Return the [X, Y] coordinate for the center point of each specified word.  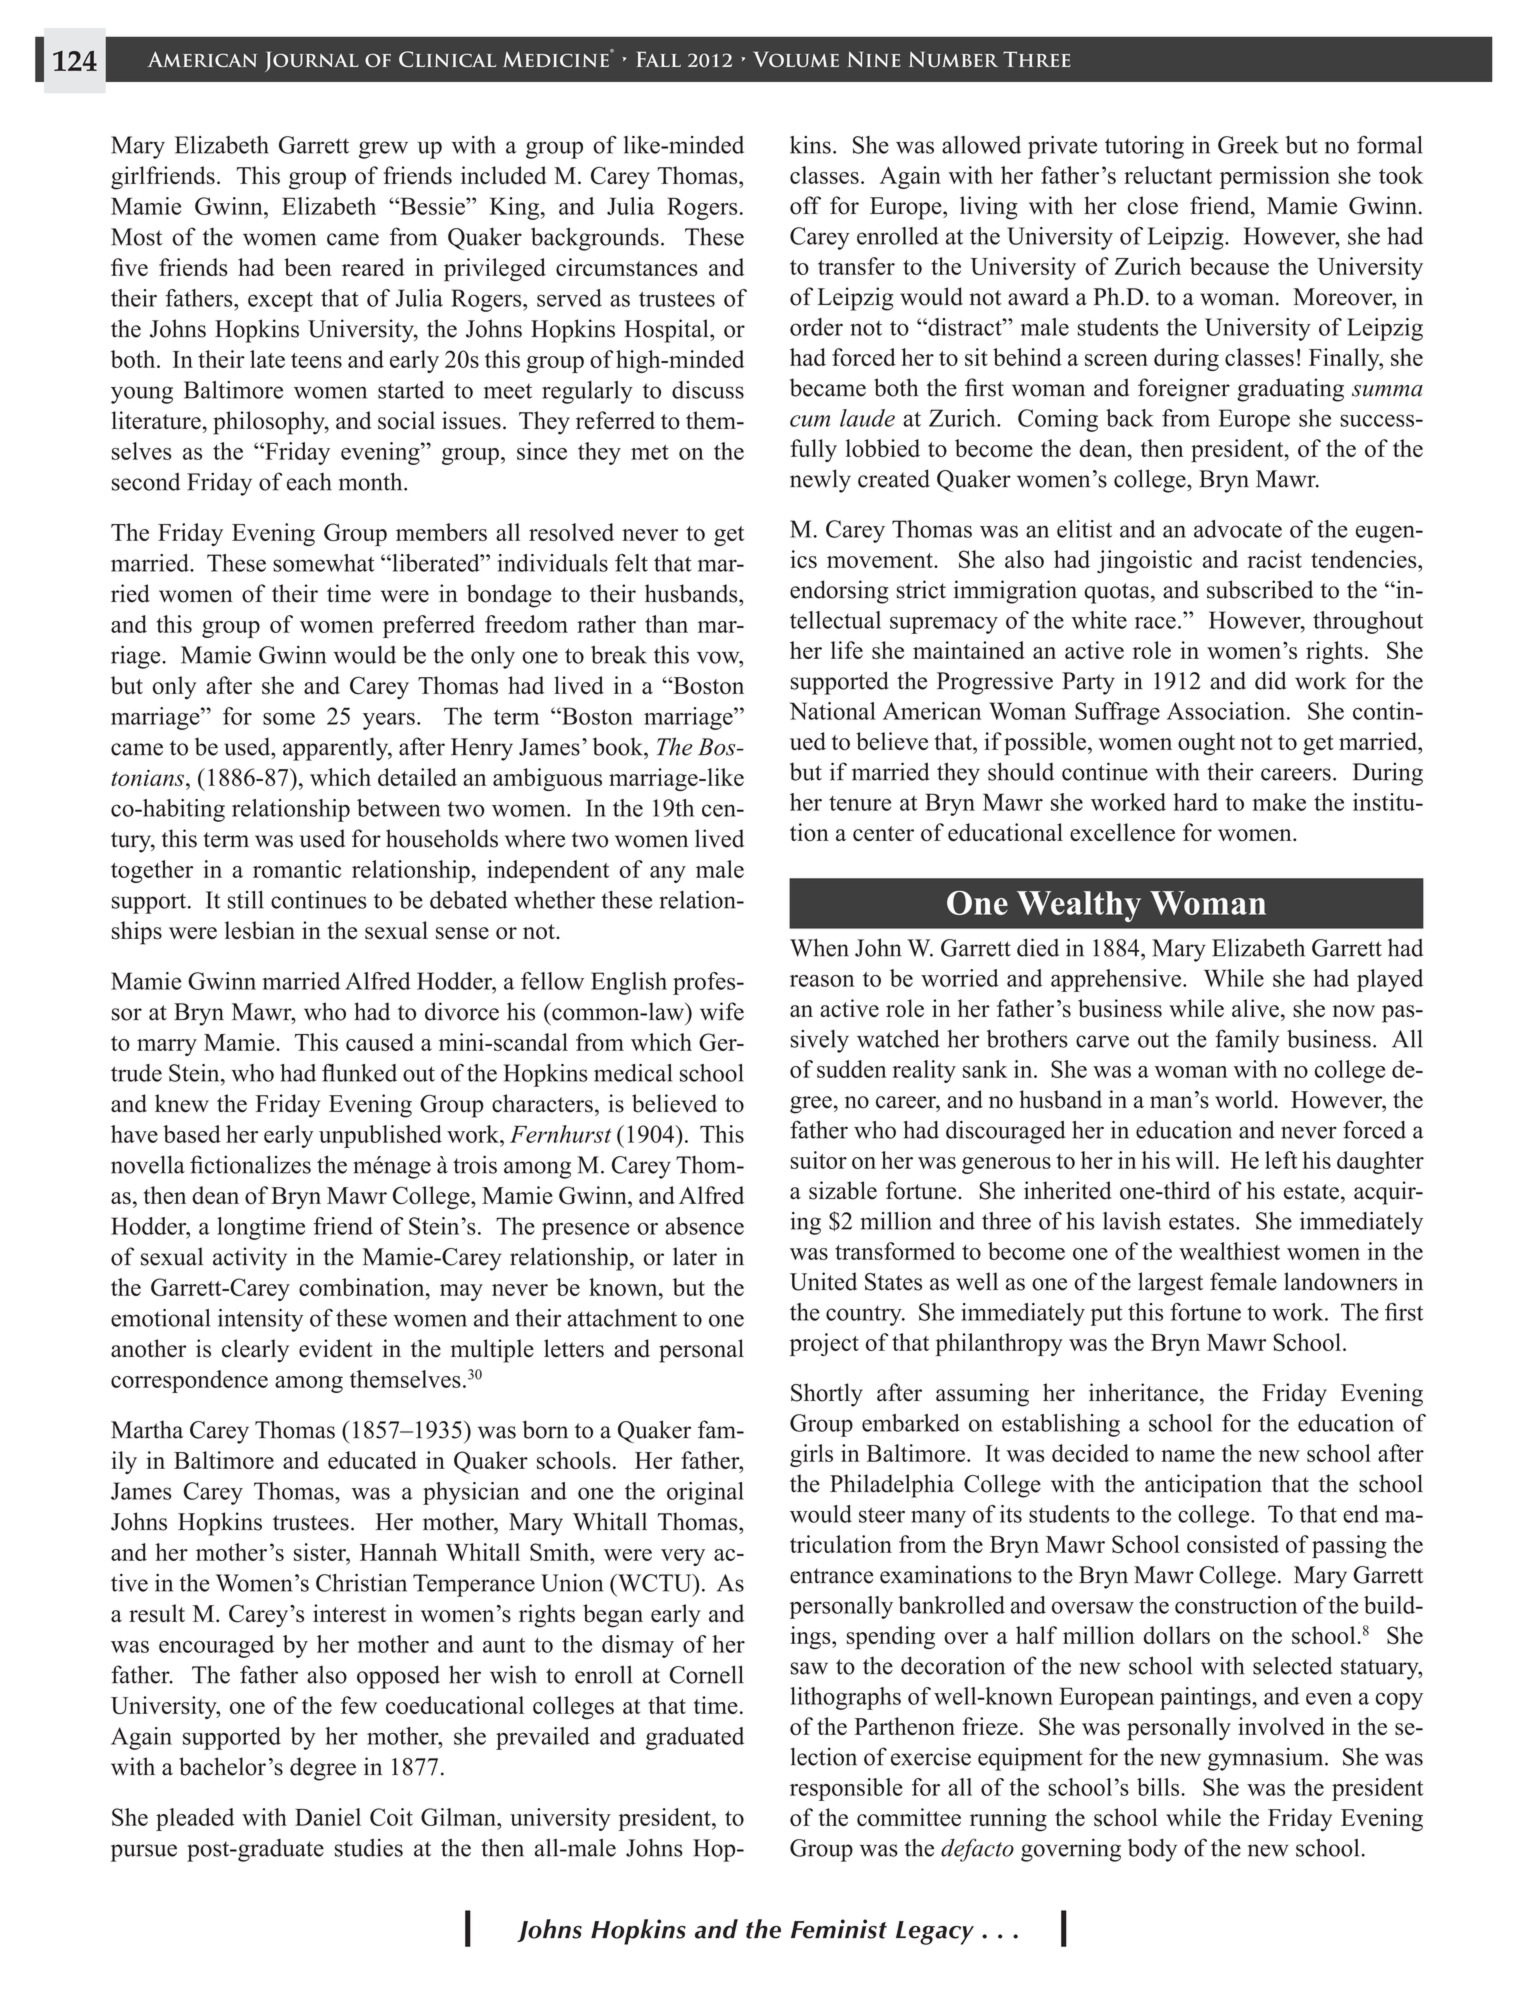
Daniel [328, 1817]
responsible [846, 1789]
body [1152, 1850]
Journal [312, 61]
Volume [796, 59]
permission [1275, 177]
